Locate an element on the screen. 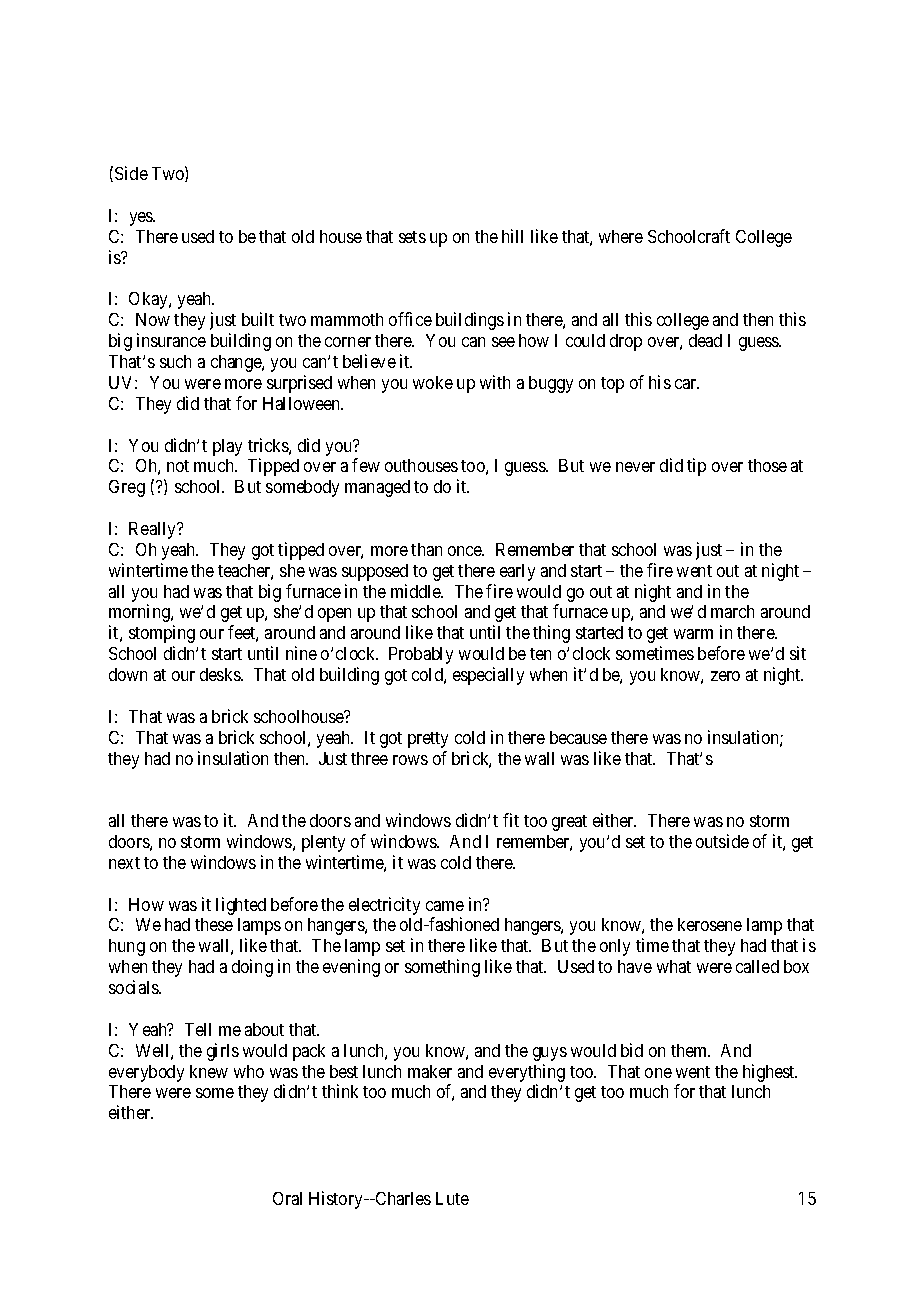  yes is located at coordinates (142, 219).
